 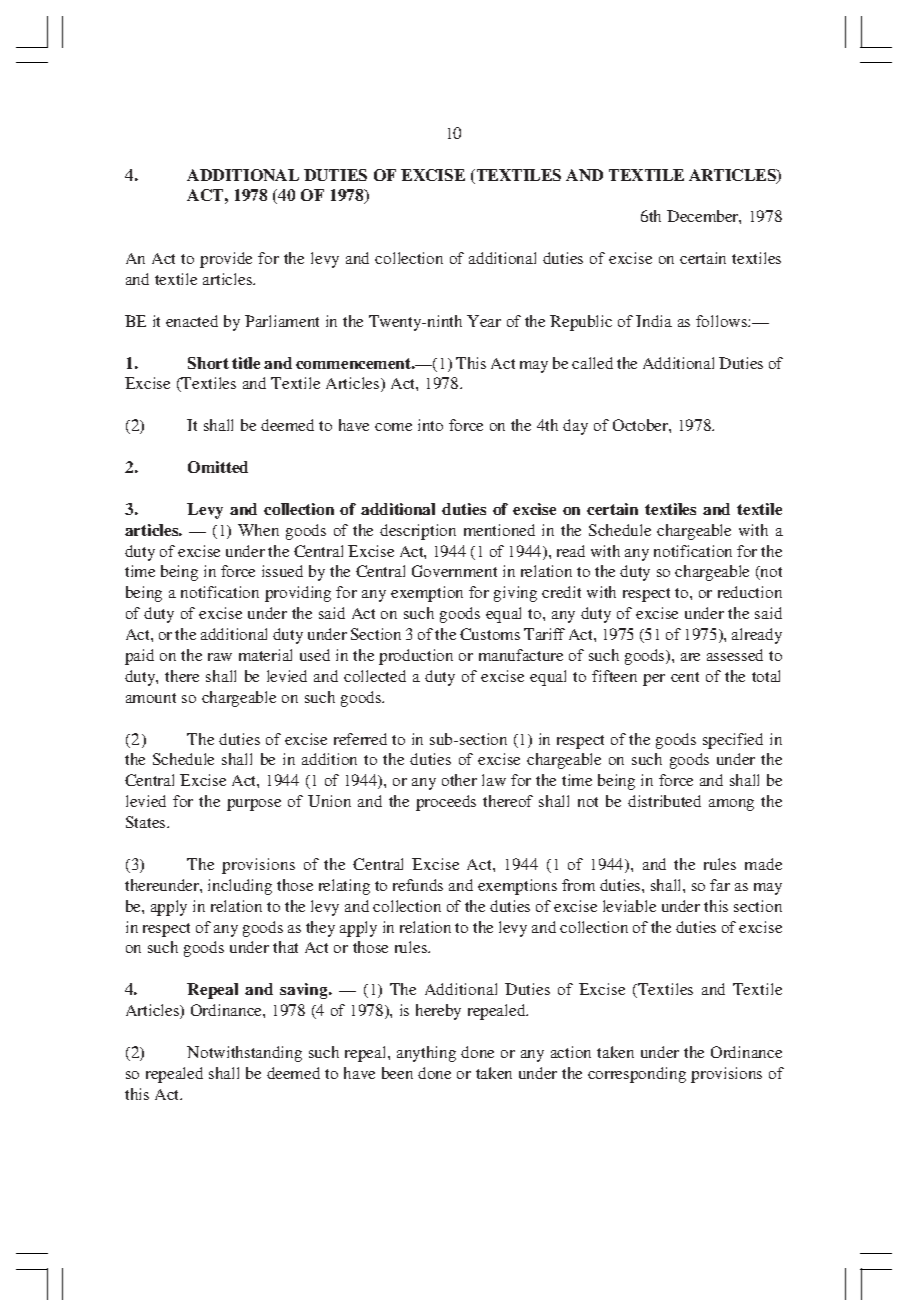 What do you see at coordinates (226, 260) in the document?
I see `provide` at bounding box center [226, 260].
